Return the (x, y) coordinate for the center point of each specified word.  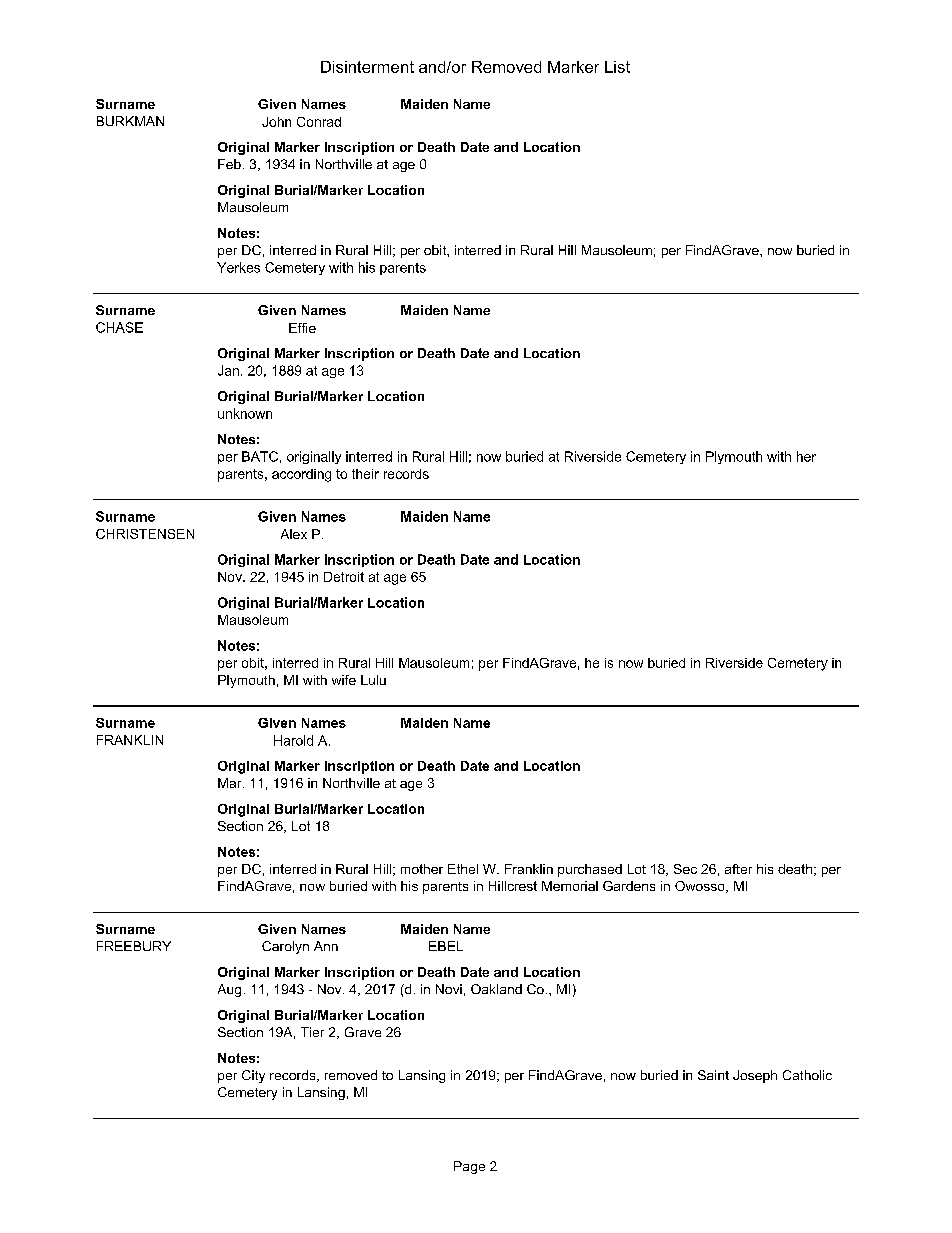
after (738, 869)
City (253, 1076)
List (617, 67)
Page (469, 1167)
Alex (294, 534)
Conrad (319, 122)
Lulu (373, 680)
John (276, 122)
